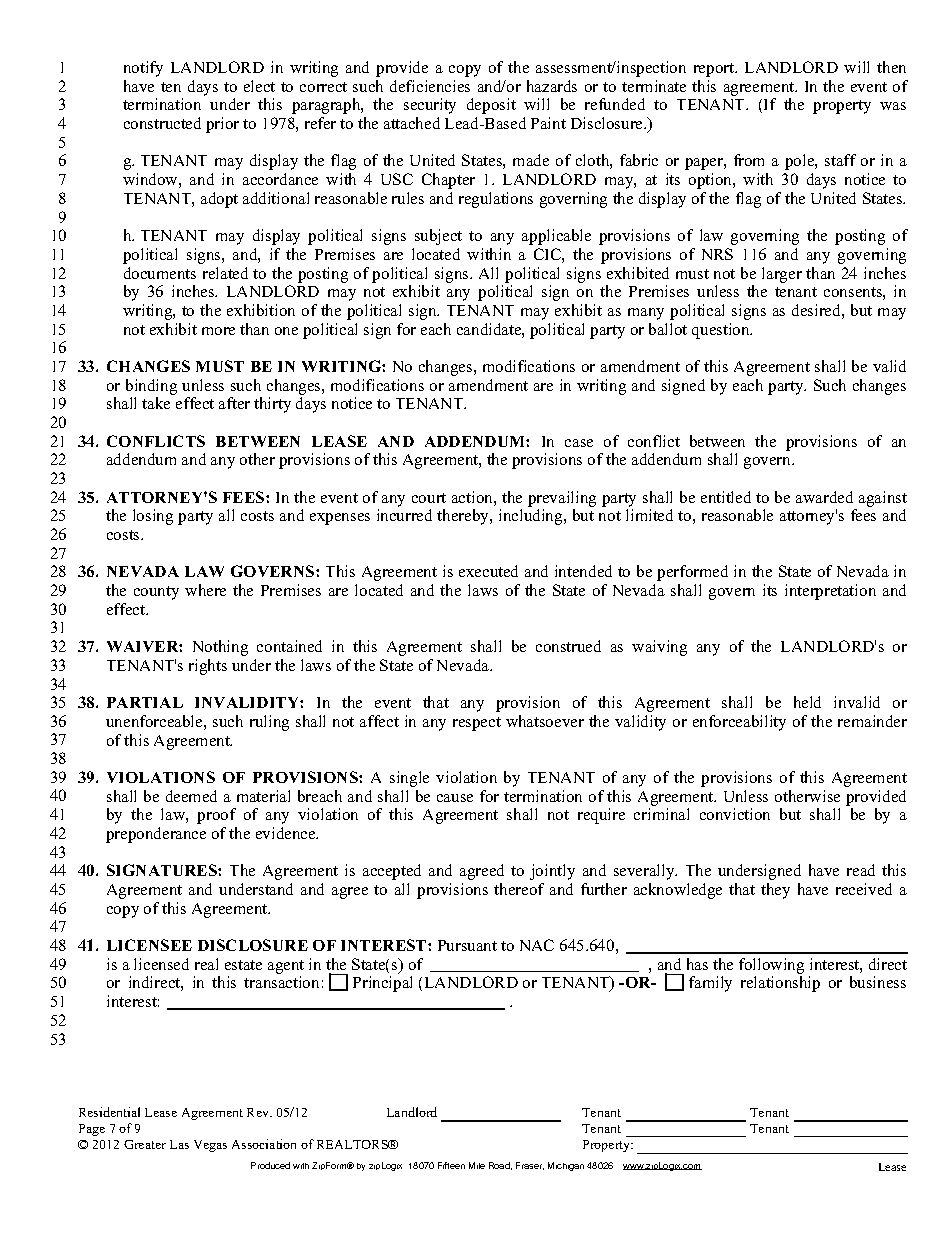 The height and width of the screenshot is (1233, 952). What do you see at coordinates (830, 592) in the screenshot?
I see `interpretation` at bounding box center [830, 592].
